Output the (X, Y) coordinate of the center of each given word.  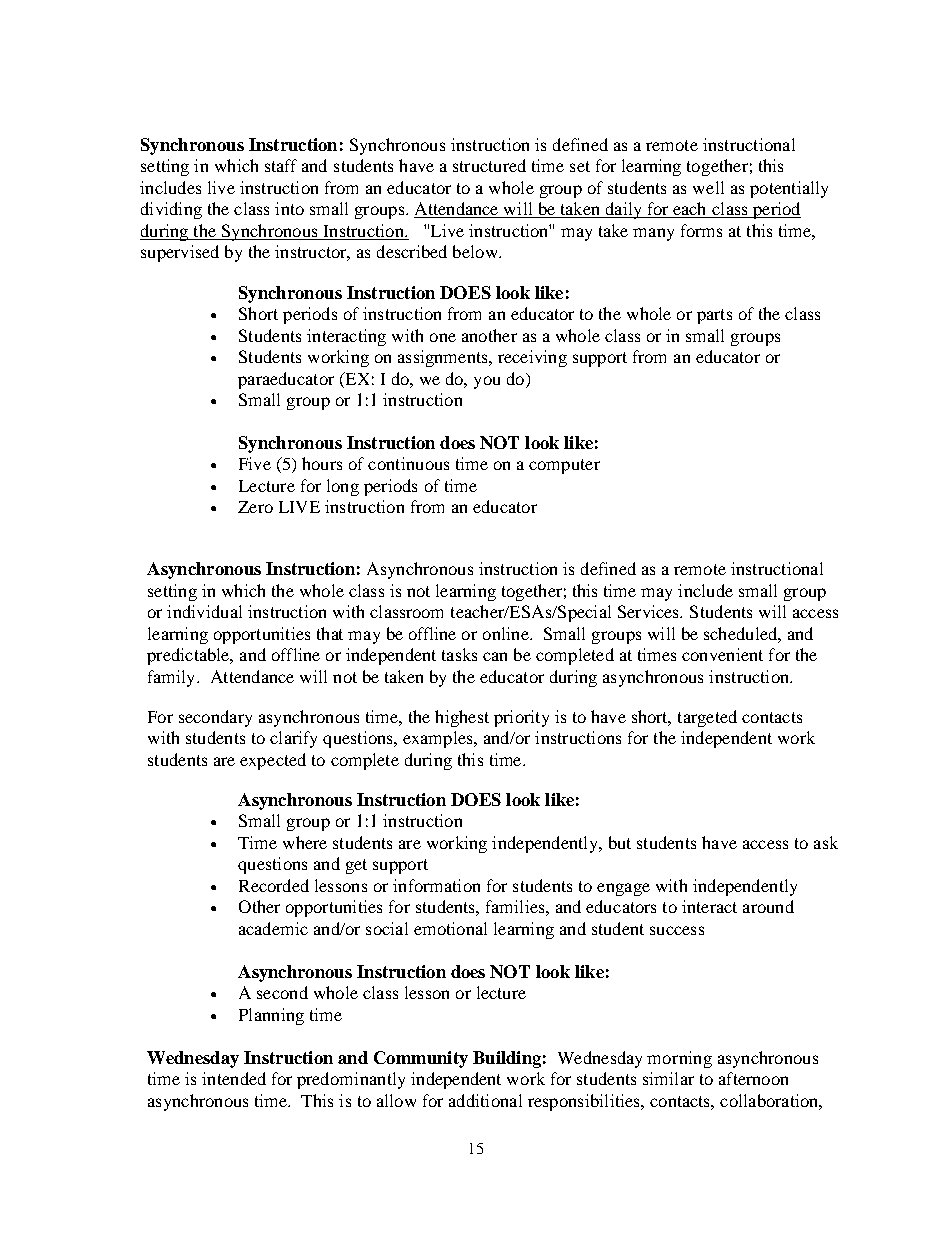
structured (489, 165)
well (708, 187)
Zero (255, 507)
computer (564, 466)
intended (234, 1078)
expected (273, 761)
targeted (707, 718)
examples (439, 739)
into (289, 208)
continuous (408, 463)
